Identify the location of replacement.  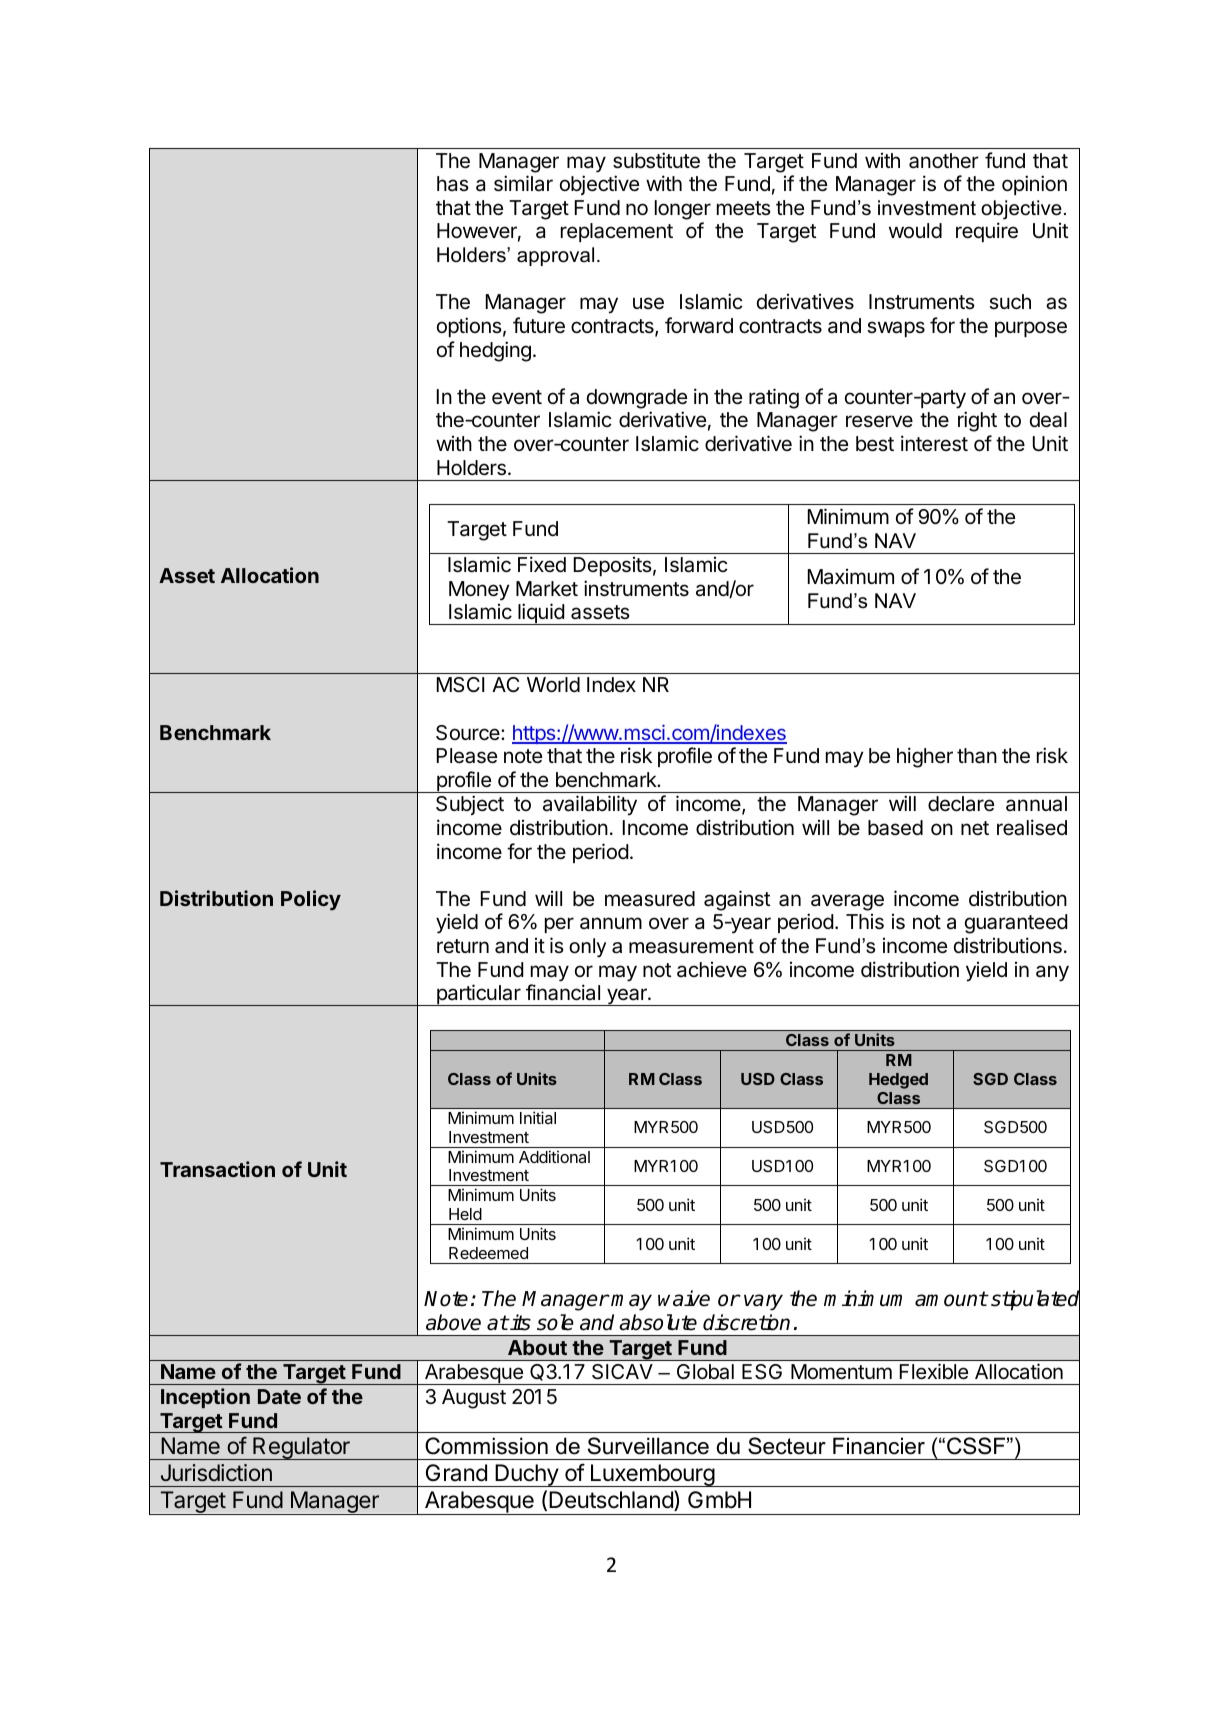
(617, 232).
